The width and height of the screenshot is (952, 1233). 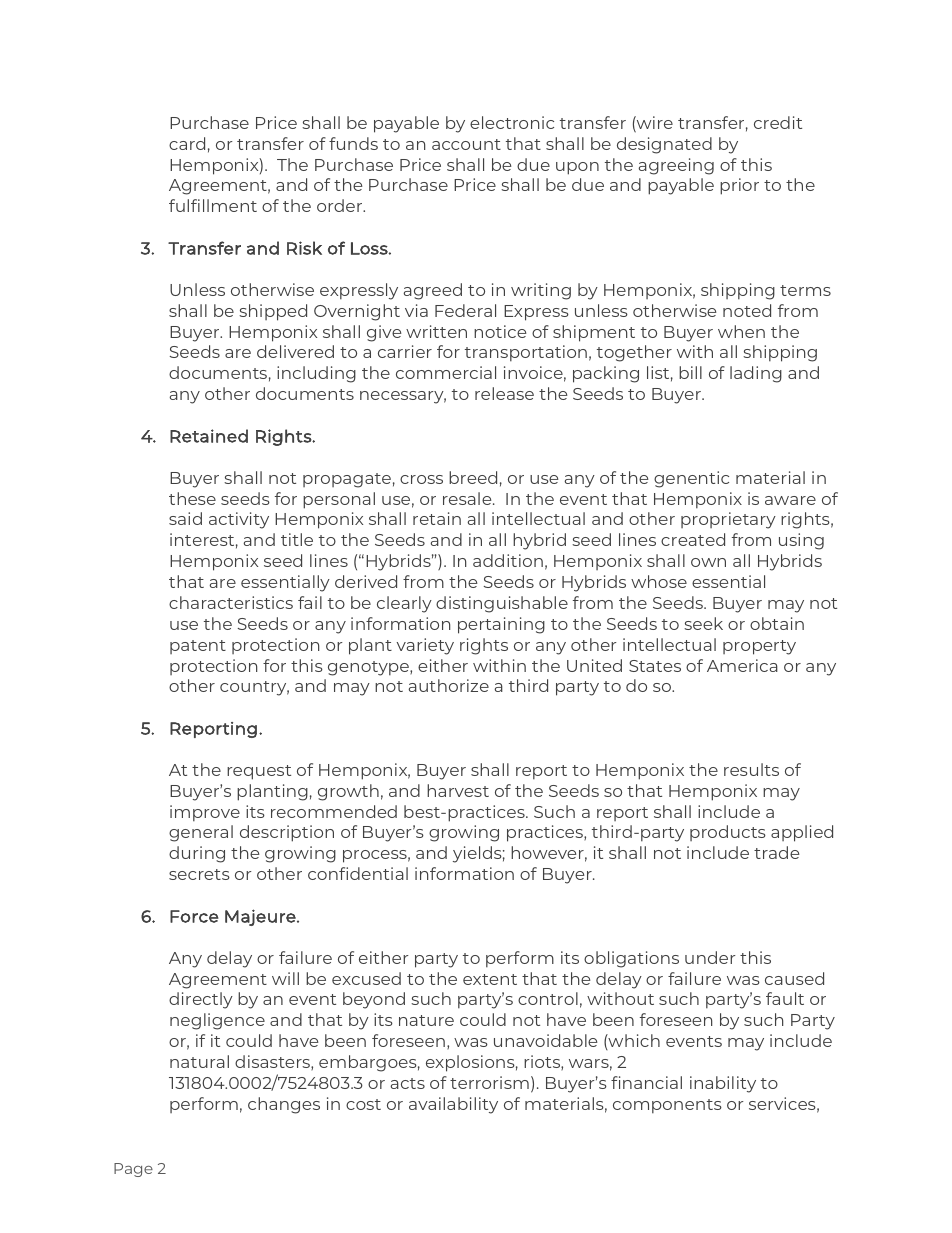 I want to click on improve, so click(x=205, y=813).
